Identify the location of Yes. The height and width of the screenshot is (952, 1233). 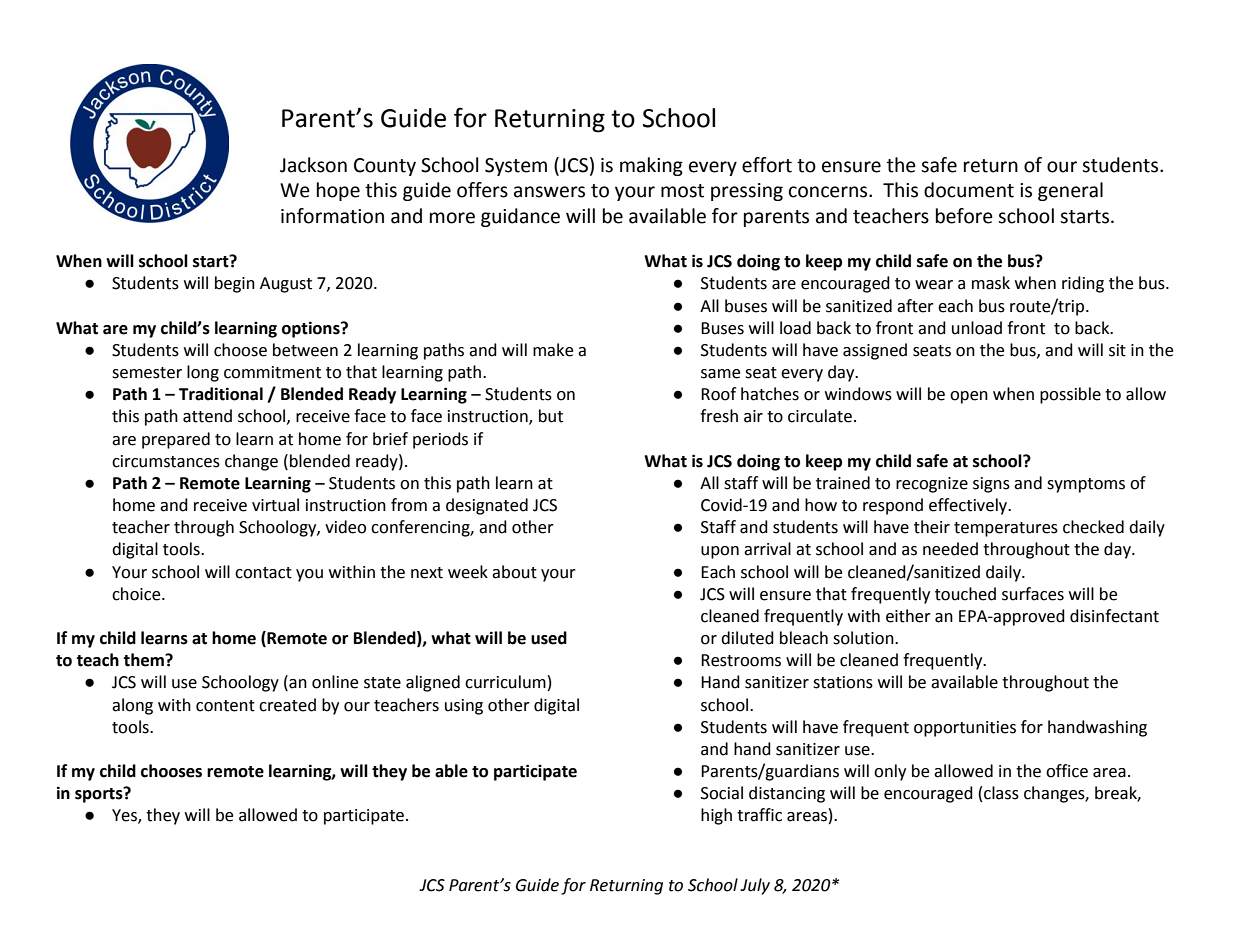
(125, 816).
